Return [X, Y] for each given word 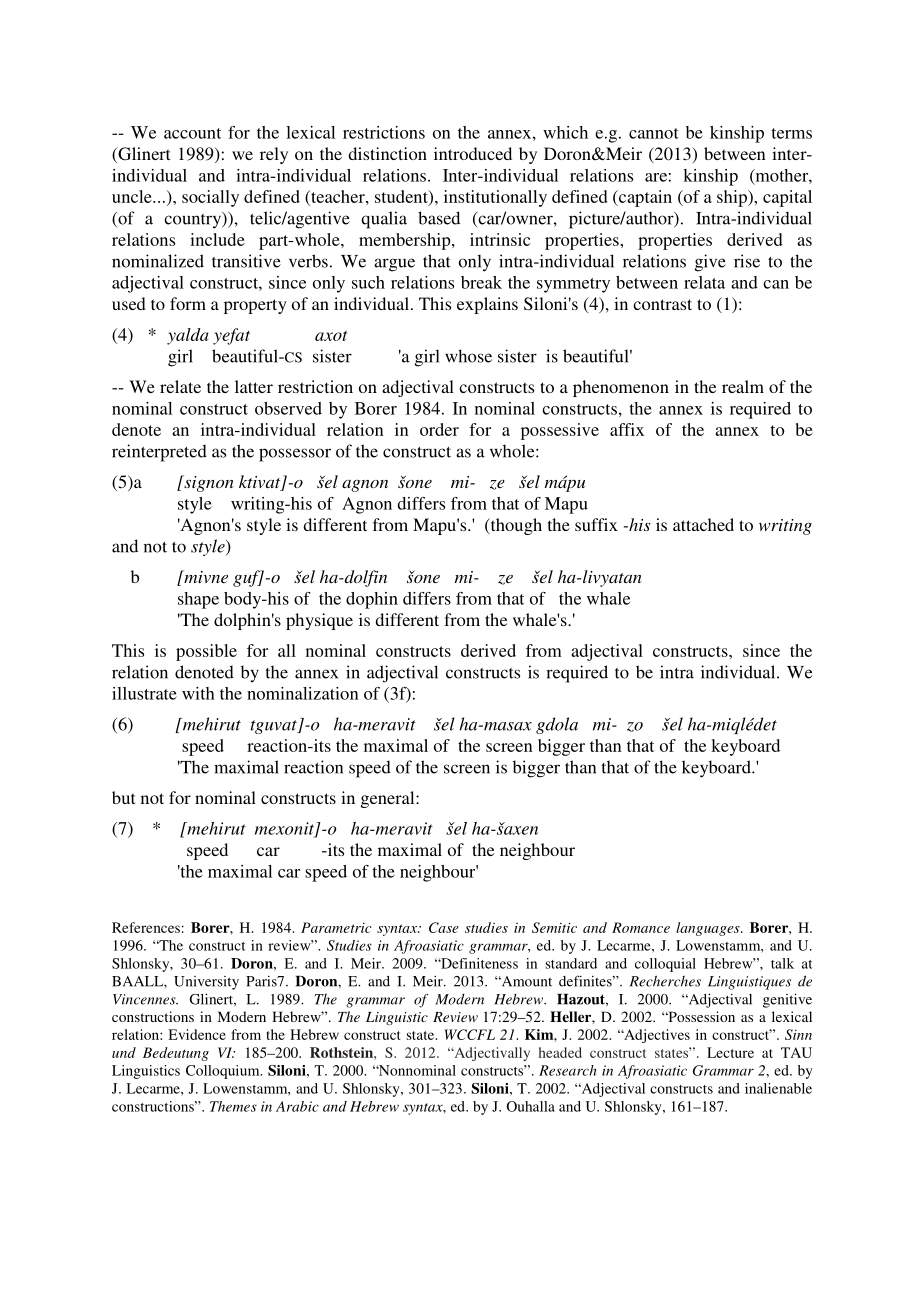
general [389, 799]
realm [743, 386]
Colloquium [224, 1072]
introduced [473, 153]
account [192, 133]
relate [180, 386]
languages [709, 929]
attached [703, 524]
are [656, 177]
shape [198, 600]
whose [468, 356]
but [123, 797]
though [515, 526]
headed [560, 1052]
